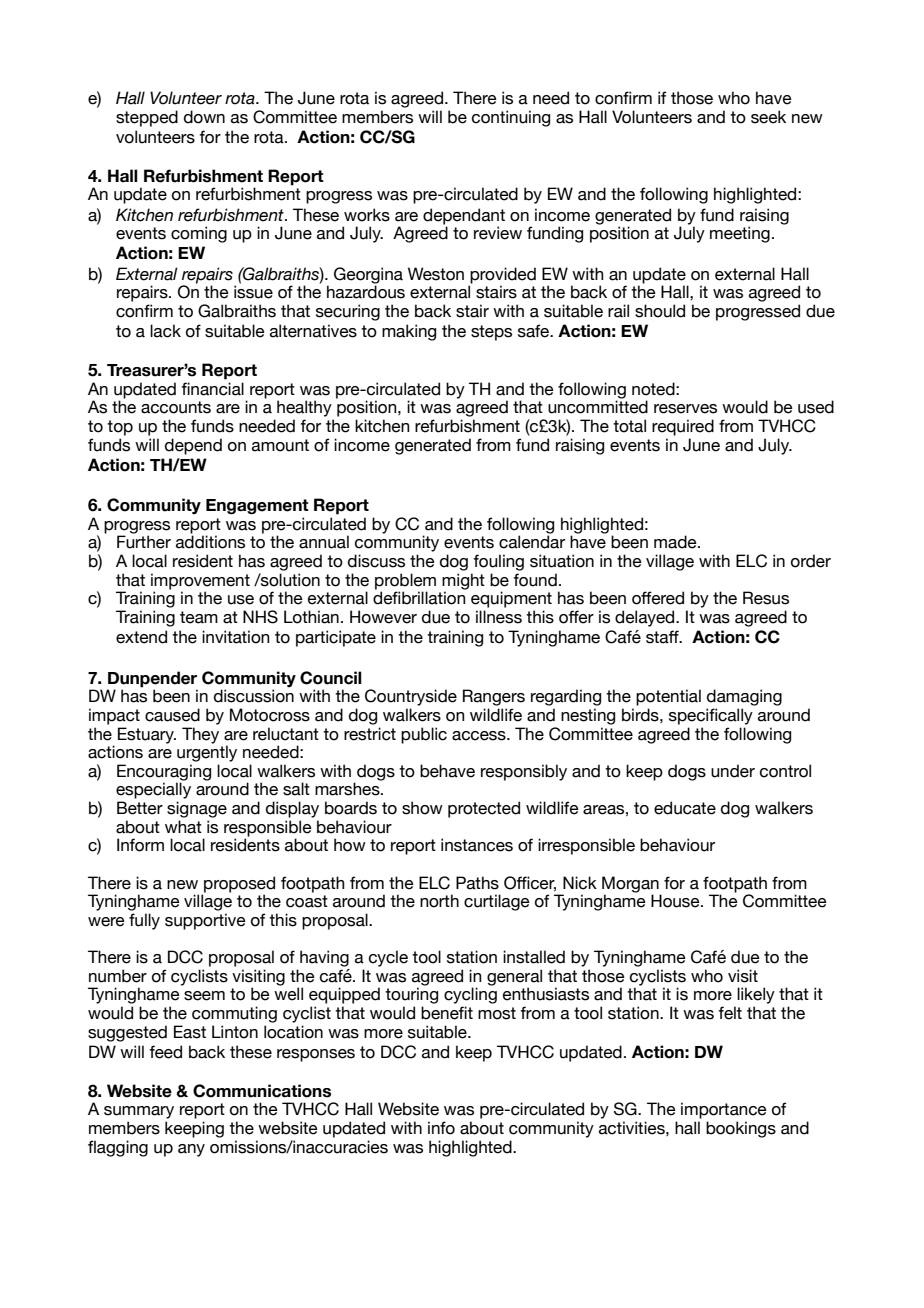 The image size is (924, 1308). I want to click on down, so click(204, 117).
